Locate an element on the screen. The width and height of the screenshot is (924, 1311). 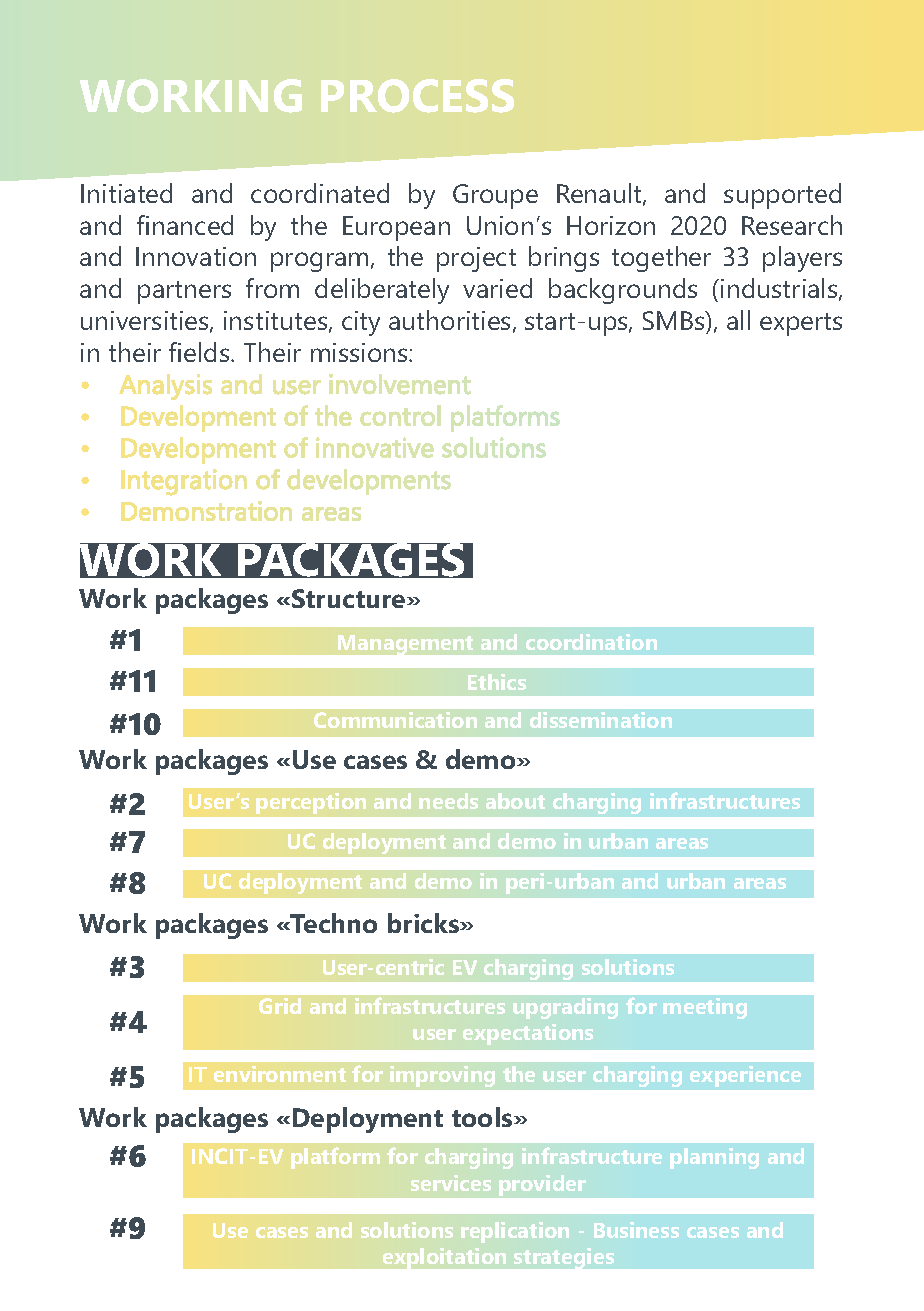
supported is located at coordinates (782, 196).
